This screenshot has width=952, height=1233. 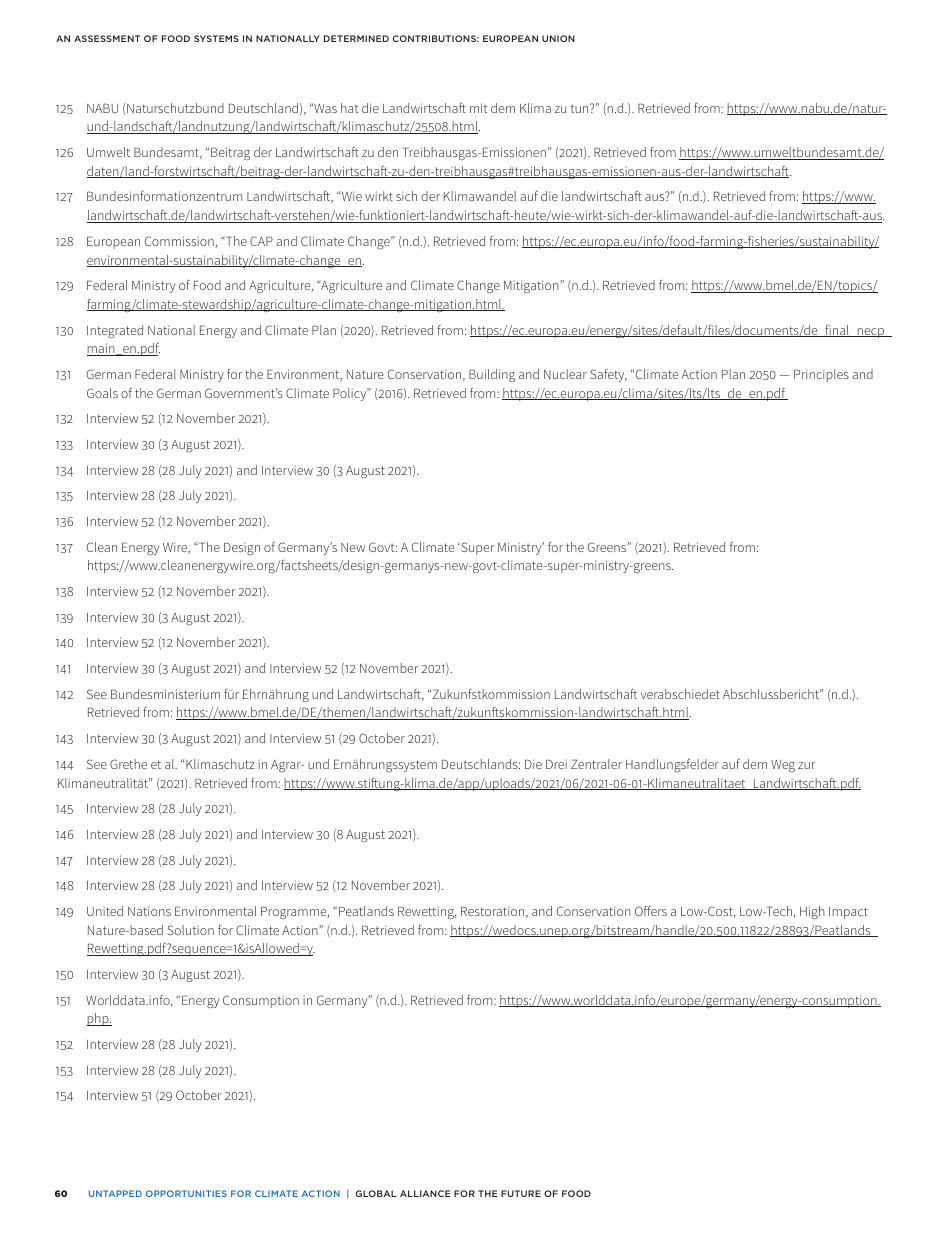 I want to click on Goals, so click(x=102, y=393).
